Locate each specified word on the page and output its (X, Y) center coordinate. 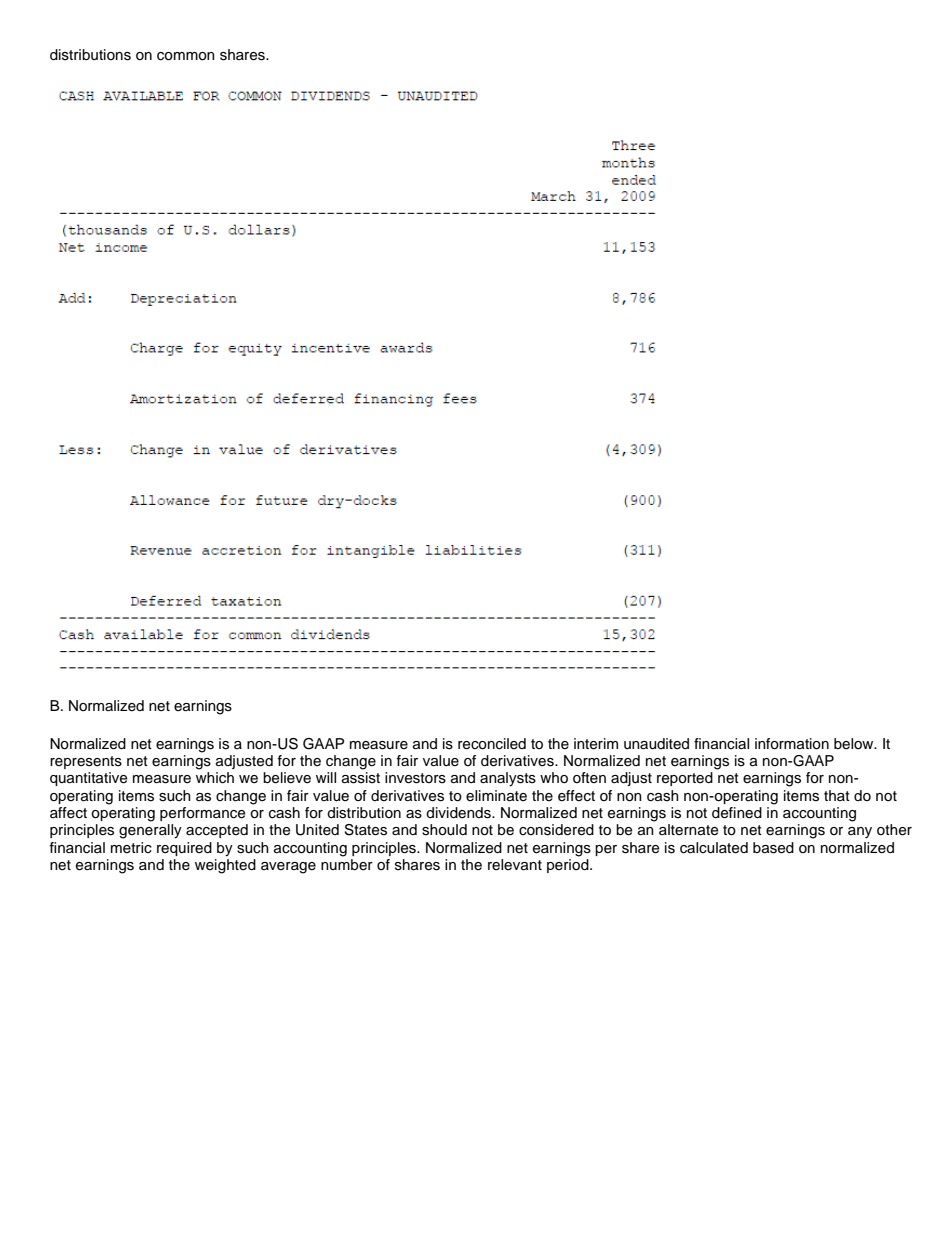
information (792, 744)
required (184, 849)
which (215, 778)
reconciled (492, 744)
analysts (508, 779)
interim (596, 744)
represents (86, 762)
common (186, 56)
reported (685, 779)
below (855, 744)
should (444, 830)
